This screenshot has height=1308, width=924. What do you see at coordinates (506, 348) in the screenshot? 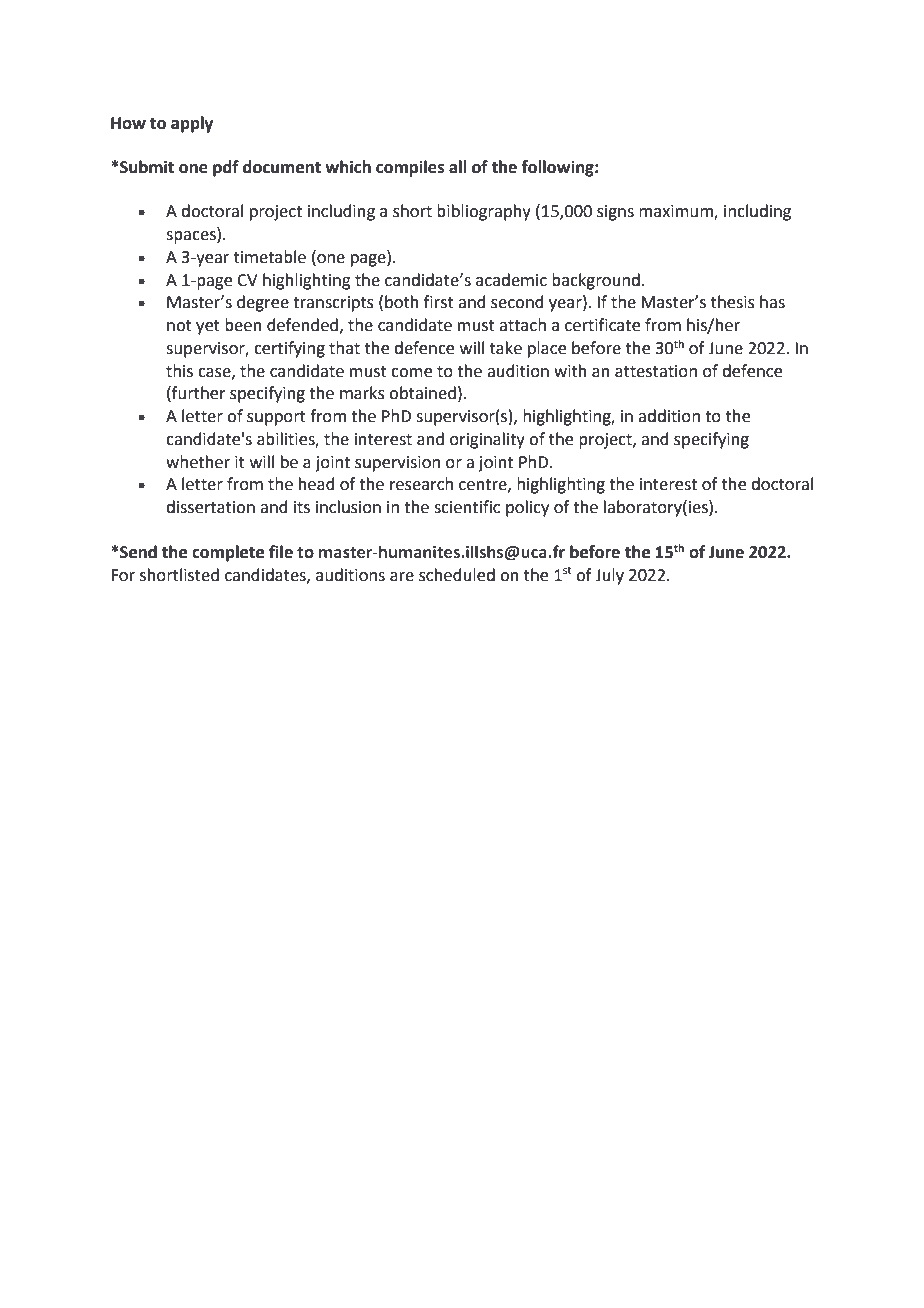
I see `take` at bounding box center [506, 348].
